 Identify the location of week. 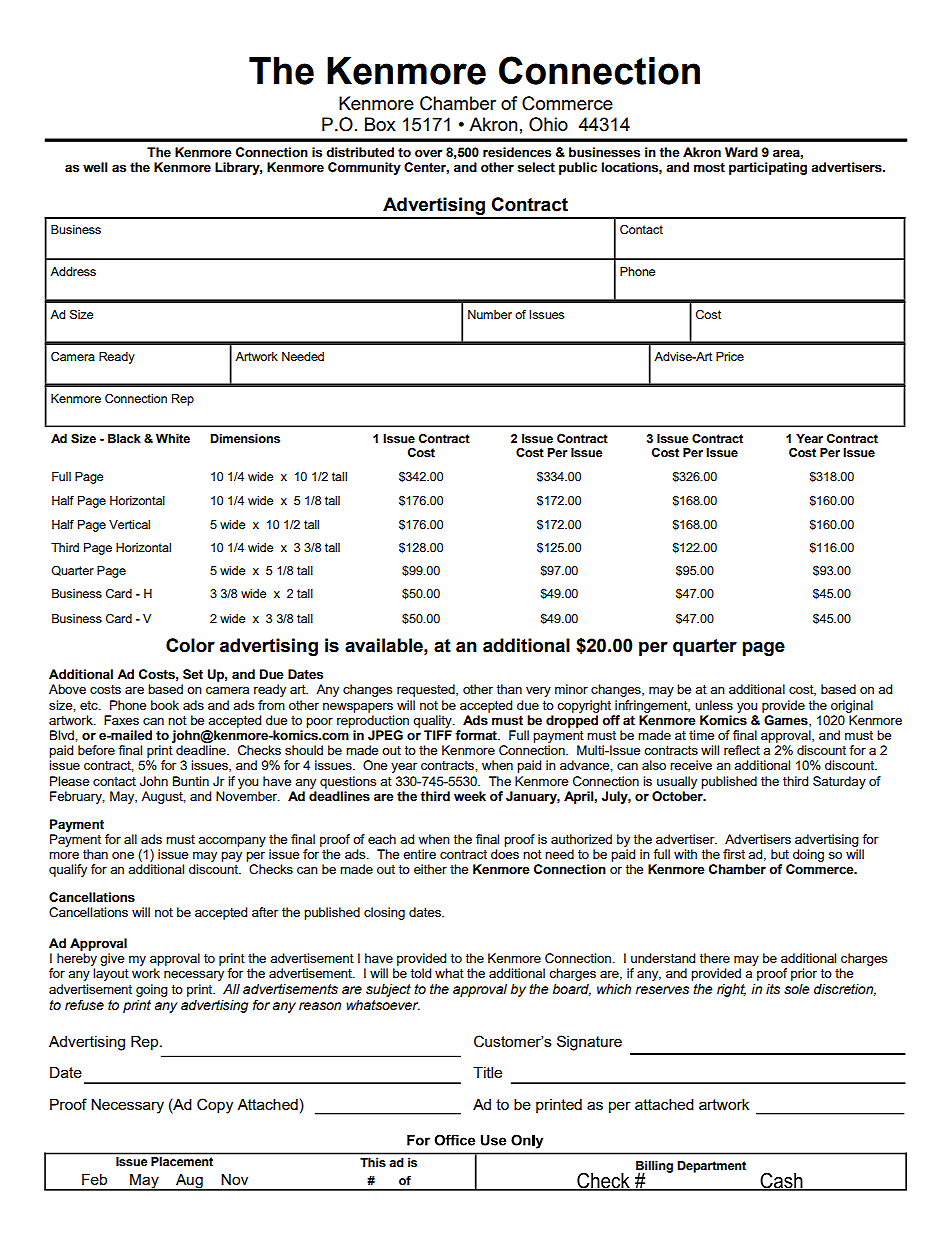
(470, 796).
